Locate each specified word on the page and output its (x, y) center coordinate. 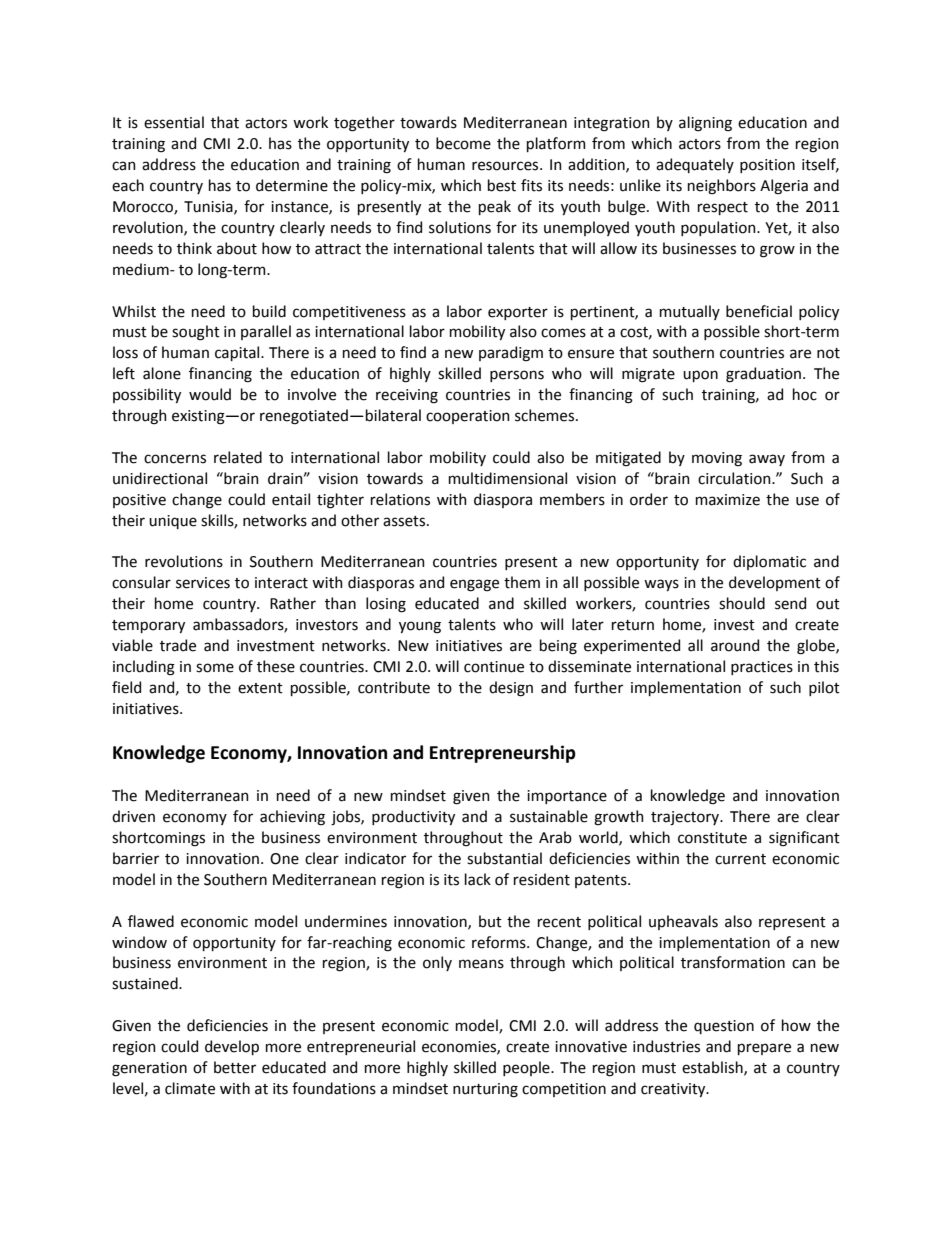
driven (133, 816)
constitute (712, 838)
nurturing (485, 1090)
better (235, 1067)
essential (174, 122)
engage (474, 585)
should (742, 603)
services (203, 583)
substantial (504, 858)
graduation (765, 375)
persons (517, 376)
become (463, 143)
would (210, 394)
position (767, 166)
